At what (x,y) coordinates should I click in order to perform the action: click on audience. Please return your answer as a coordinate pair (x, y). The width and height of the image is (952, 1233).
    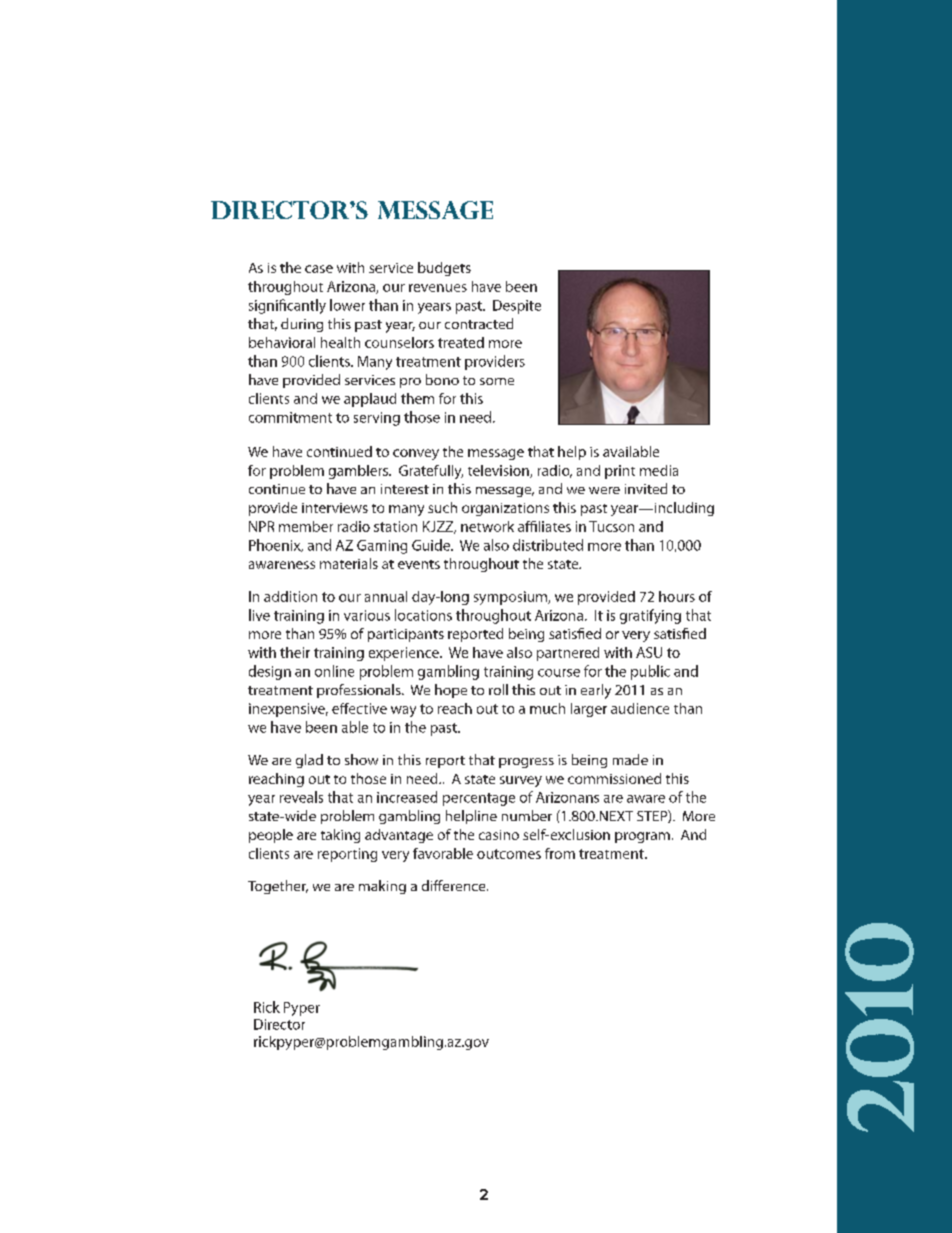
    Looking at the image, I should click on (640, 708).
